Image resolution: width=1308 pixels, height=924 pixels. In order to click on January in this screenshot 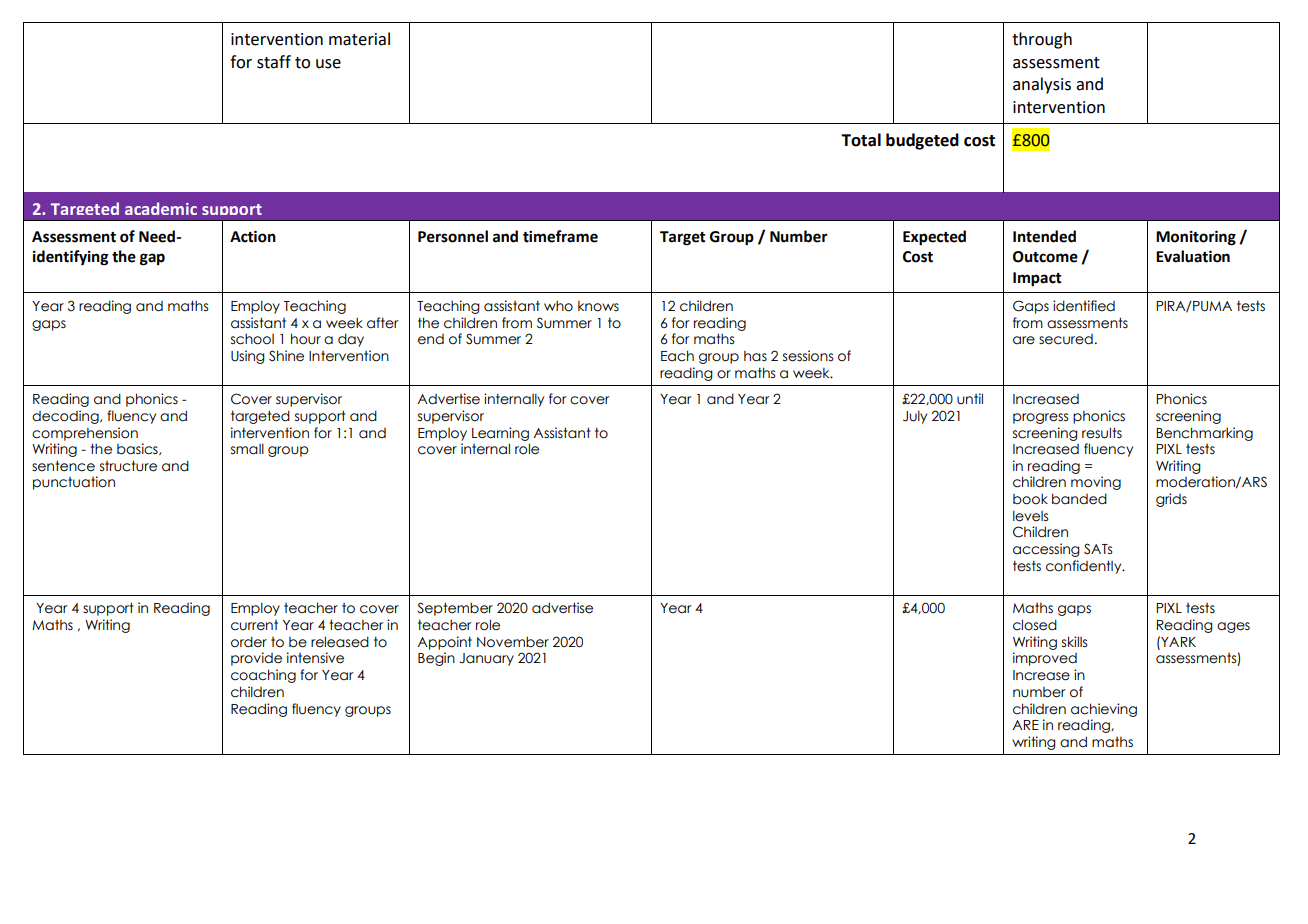, I will do `click(486, 659)`.
